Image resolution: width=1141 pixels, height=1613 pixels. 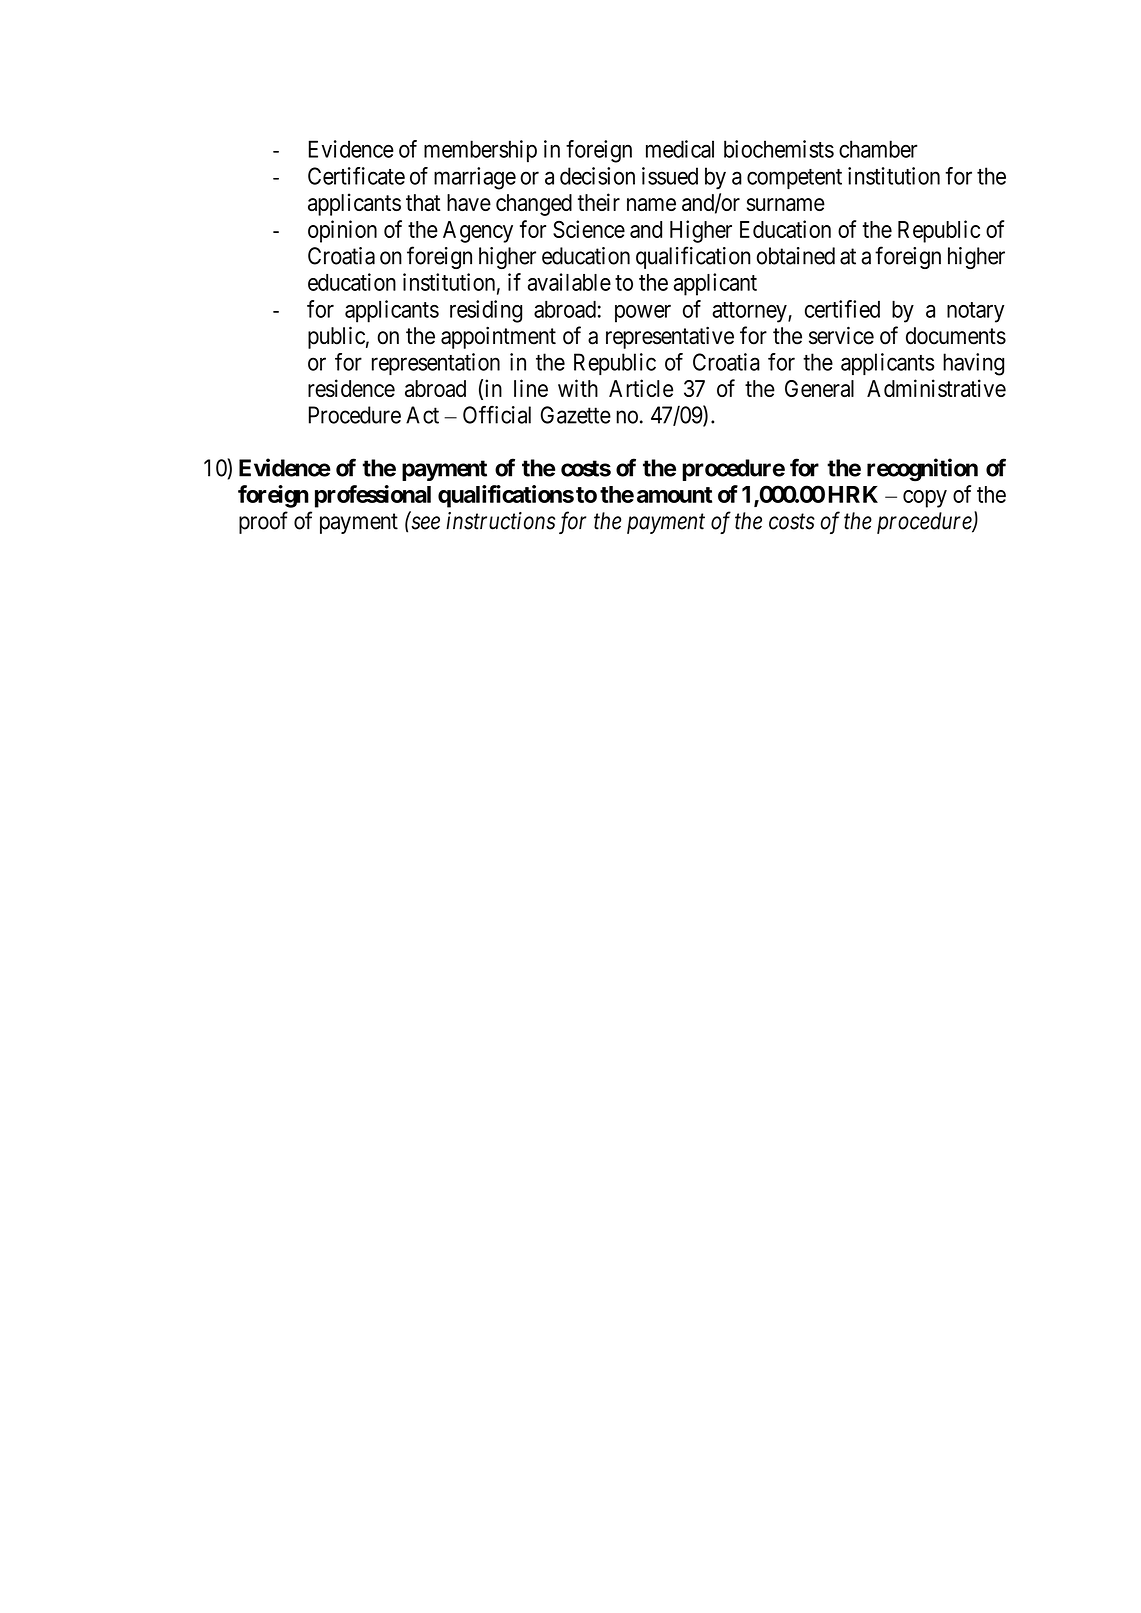 I want to click on available, so click(x=569, y=282).
